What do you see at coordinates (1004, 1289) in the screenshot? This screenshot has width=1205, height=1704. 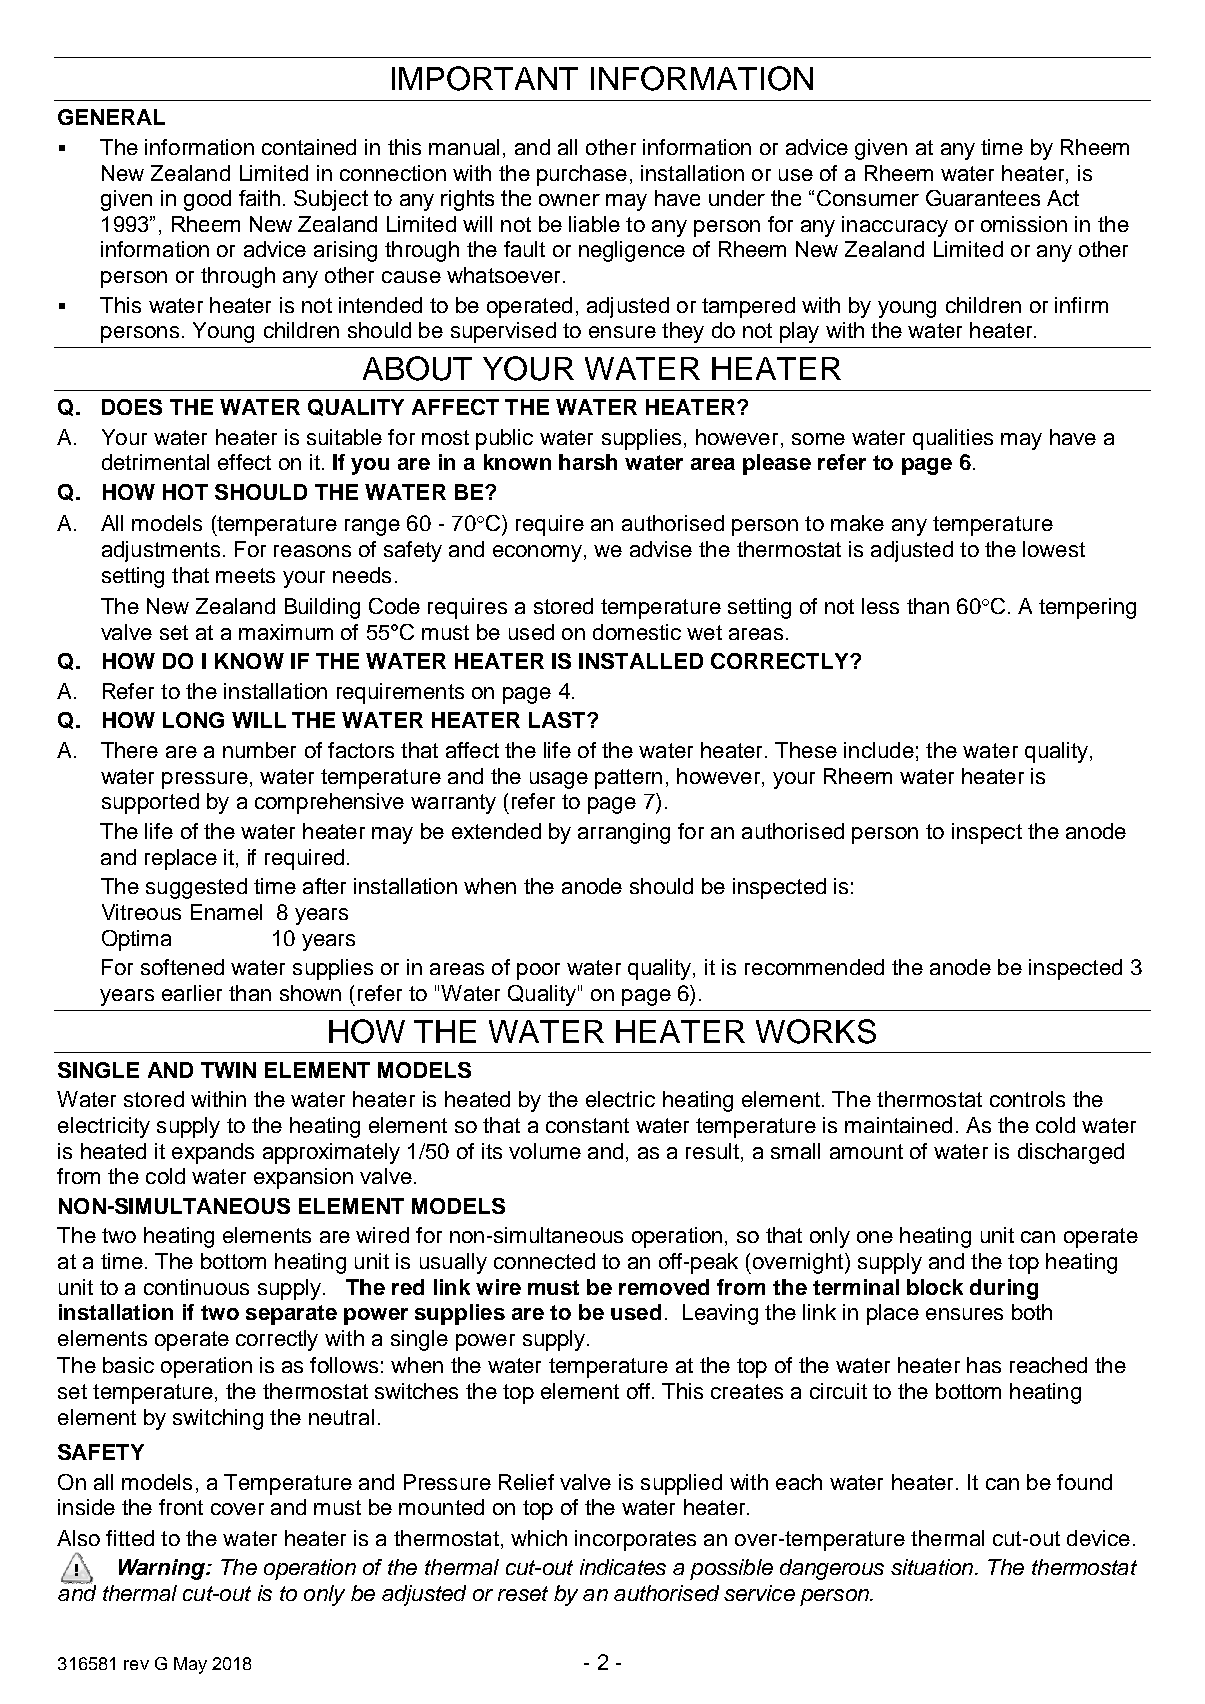 I see `during` at bounding box center [1004, 1289].
